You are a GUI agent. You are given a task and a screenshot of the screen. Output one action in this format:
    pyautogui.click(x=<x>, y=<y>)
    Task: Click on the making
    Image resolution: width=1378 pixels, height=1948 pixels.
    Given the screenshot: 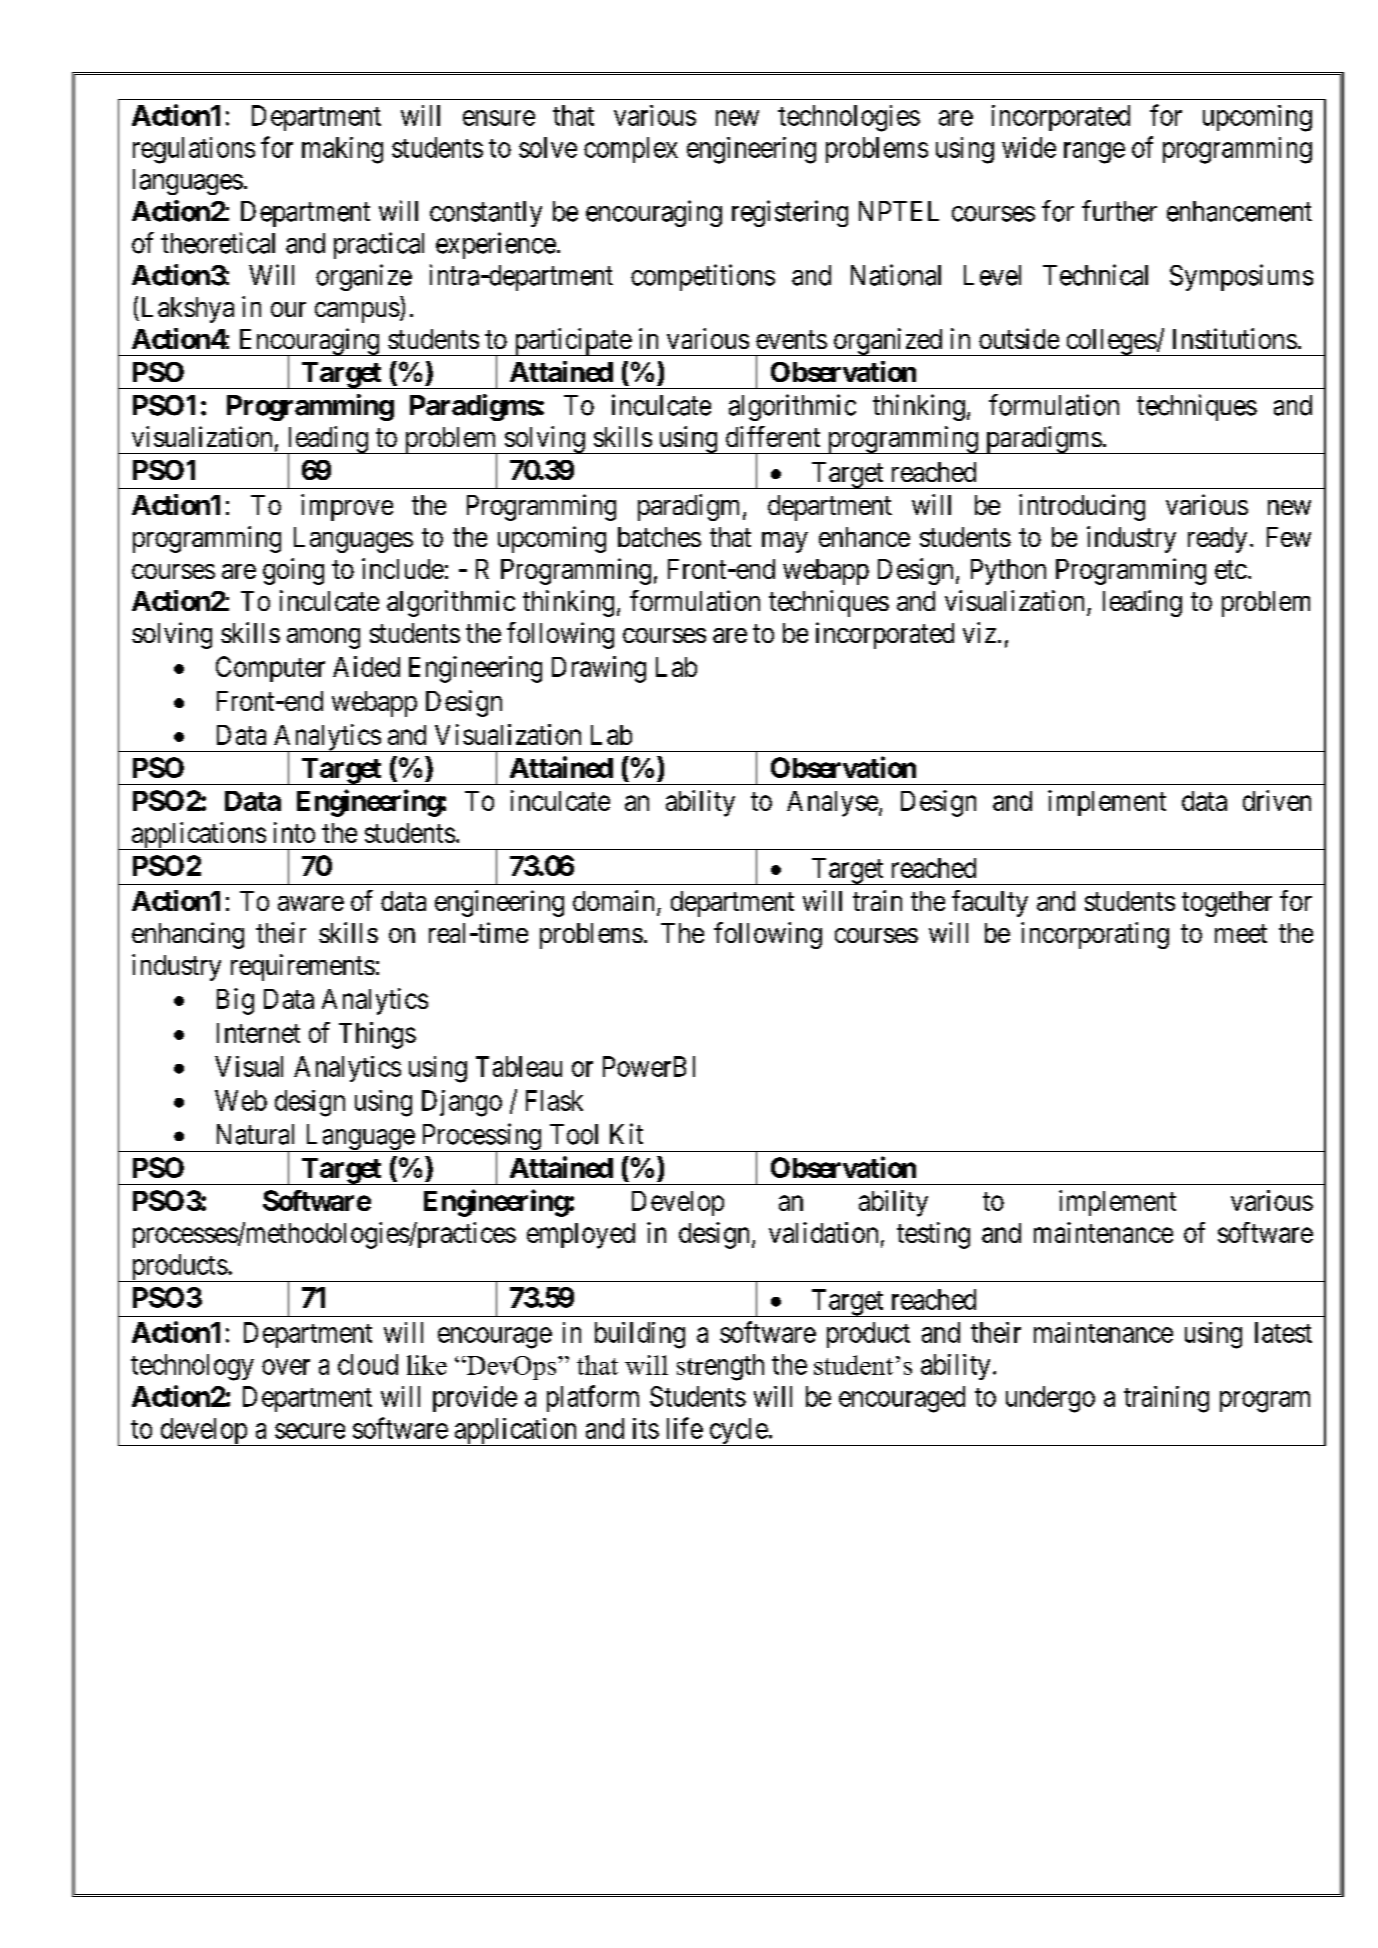 What is the action you would take?
    pyautogui.click(x=342, y=150)
